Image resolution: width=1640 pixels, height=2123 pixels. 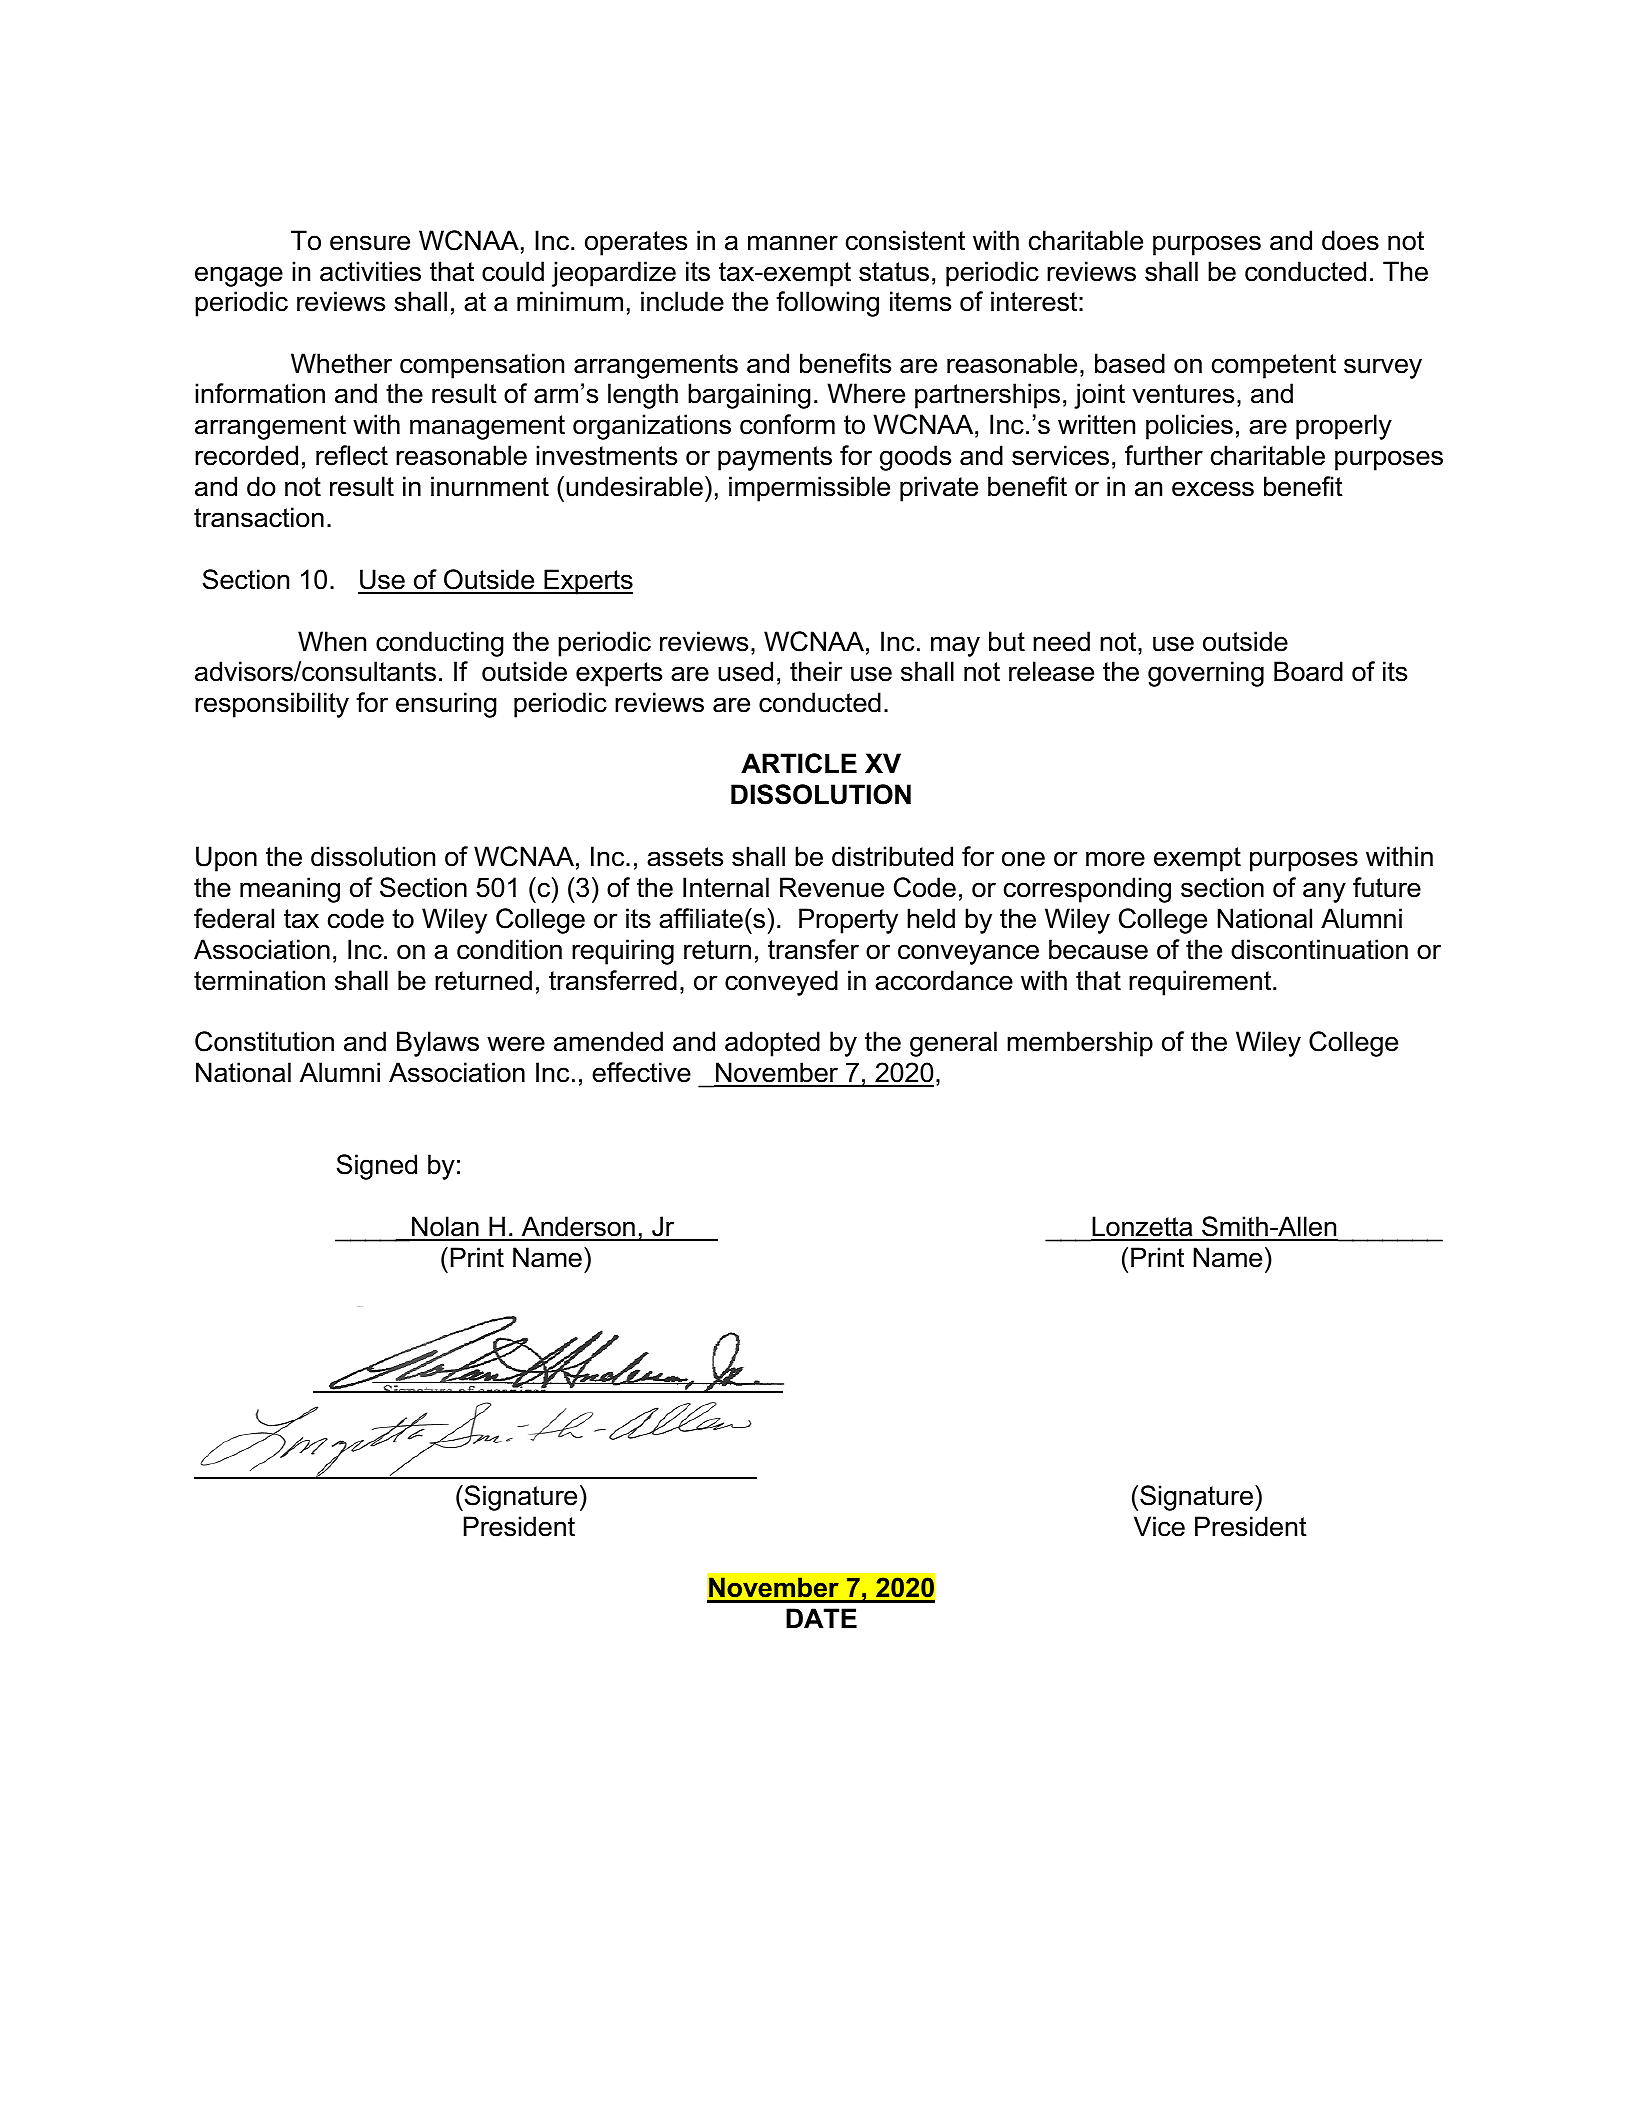 What do you see at coordinates (446, 705) in the screenshot?
I see `ensuring` at bounding box center [446, 705].
